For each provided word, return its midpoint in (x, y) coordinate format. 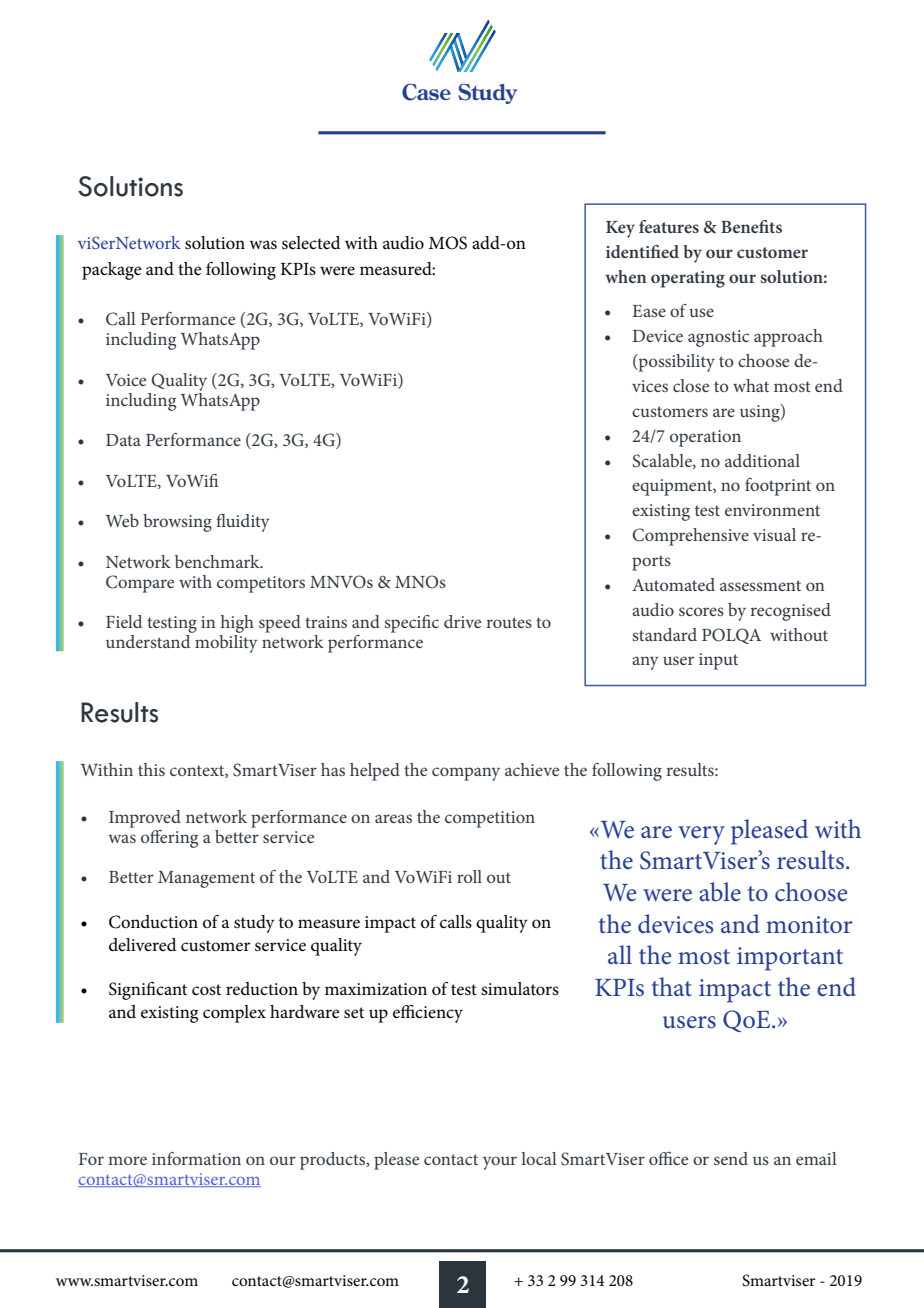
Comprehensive (690, 537)
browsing (177, 523)
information (196, 1158)
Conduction (153, 922)
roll (469, 876)
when (626, 276)
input (718, 661)
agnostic (718, 338)
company (466, 774)
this (151, 769)
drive (462, 621)
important (790, 959)
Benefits (751, 226)
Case (426, 92)
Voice (126, 380)
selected (311, 243)
